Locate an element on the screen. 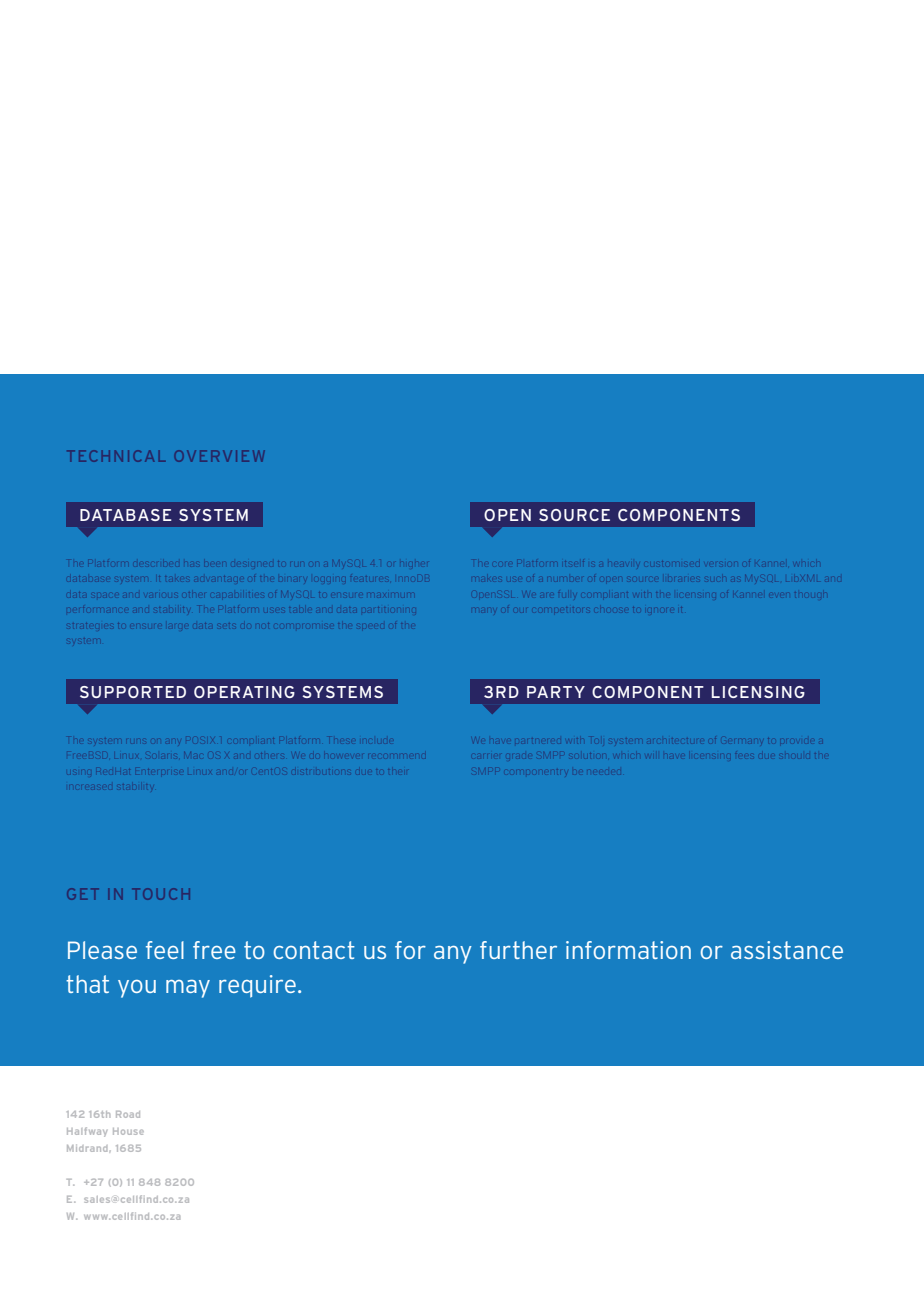 The image size is (924, 1308). OVERVIEW is located at coordinates (219, 456).
